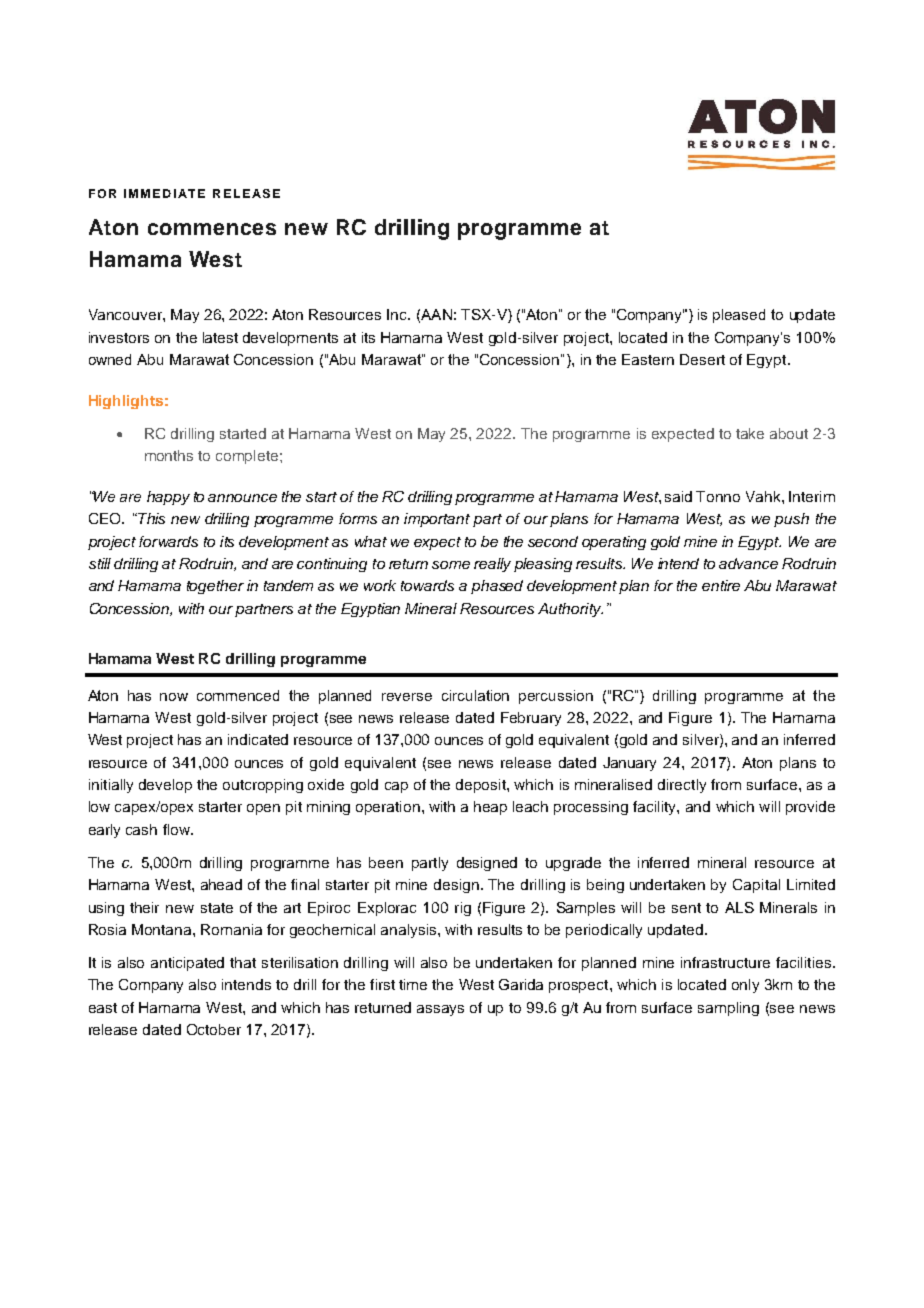 The image size is (924, 1308). Describe the element at coordinates (490, 808) in the document. I see `heap` at that location.
